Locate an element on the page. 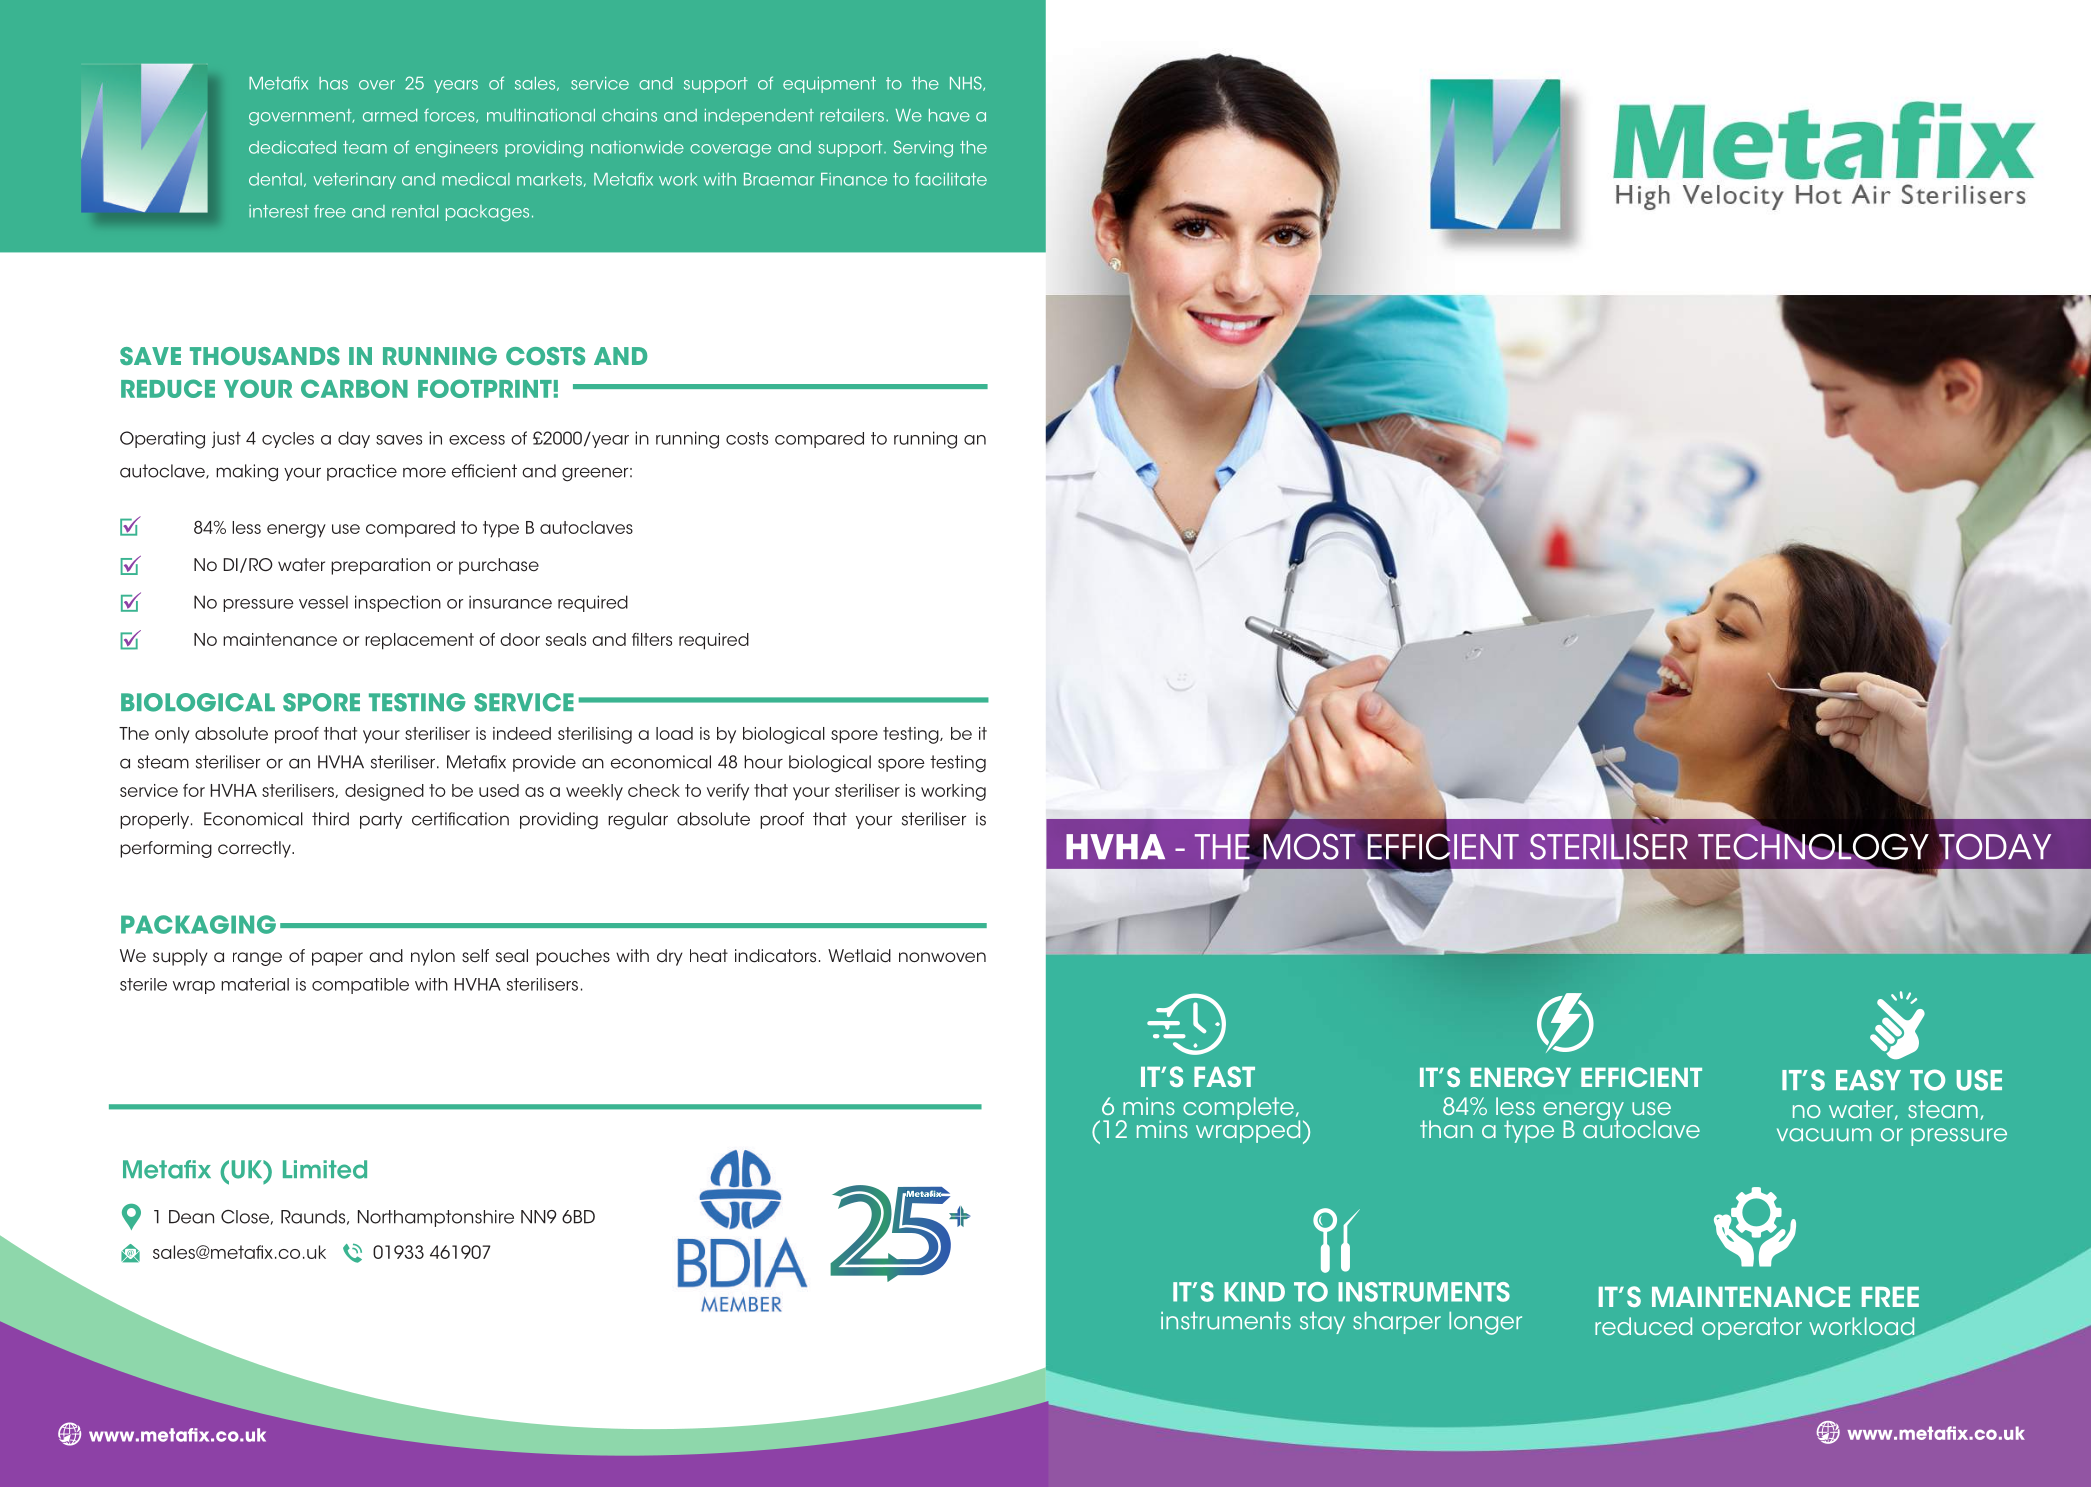 The height and width of the image is (1487, 2091). practice is located at coordinates (362, 472).
